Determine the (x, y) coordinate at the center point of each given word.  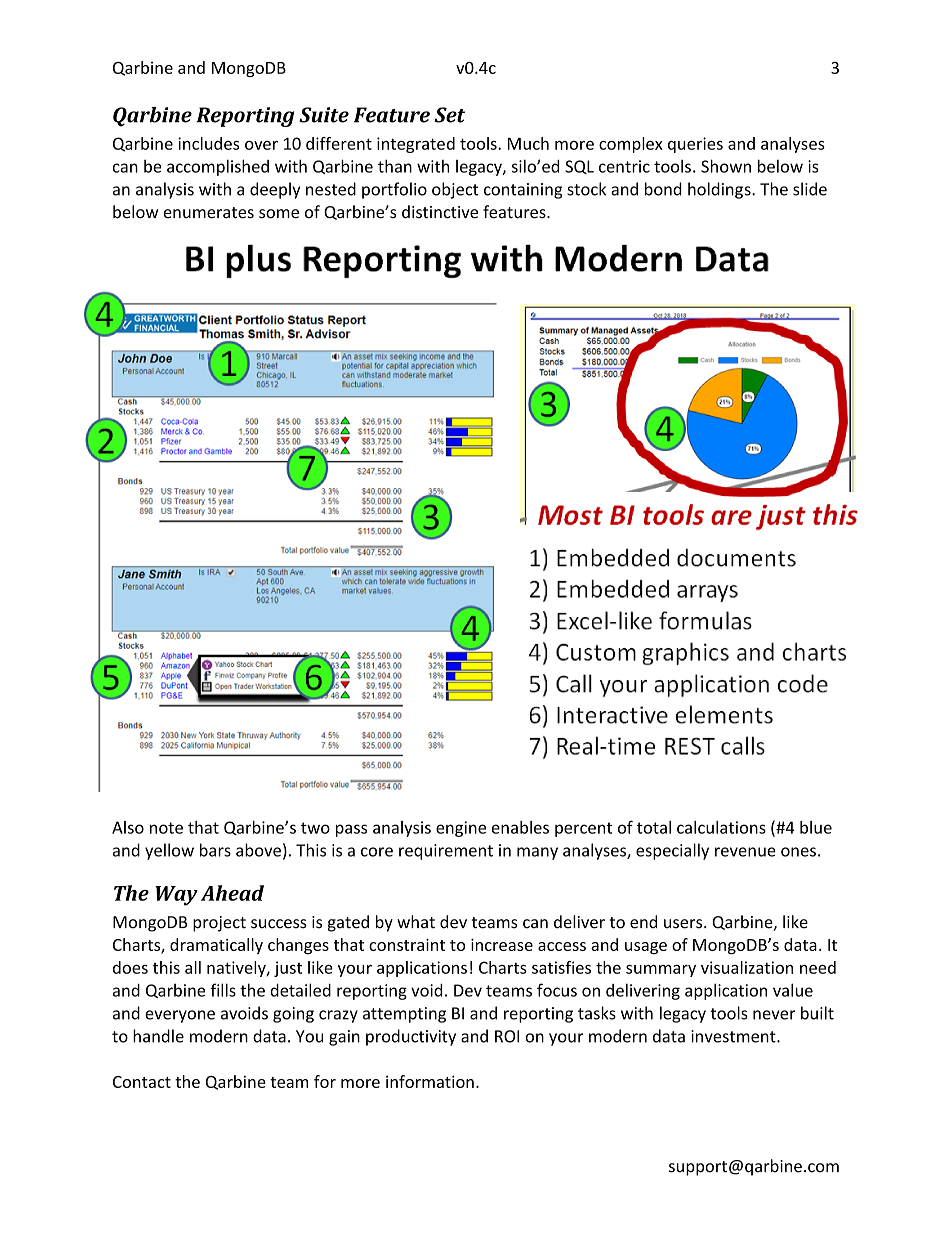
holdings (720, 190)
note (166, 828)
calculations (721, 827)
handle (158, 1036)
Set (449, 115)
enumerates (208, 213)
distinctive (440, 212)
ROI (507, 1036)
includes (209, 143)
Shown (726, 166)
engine (461, 829)
